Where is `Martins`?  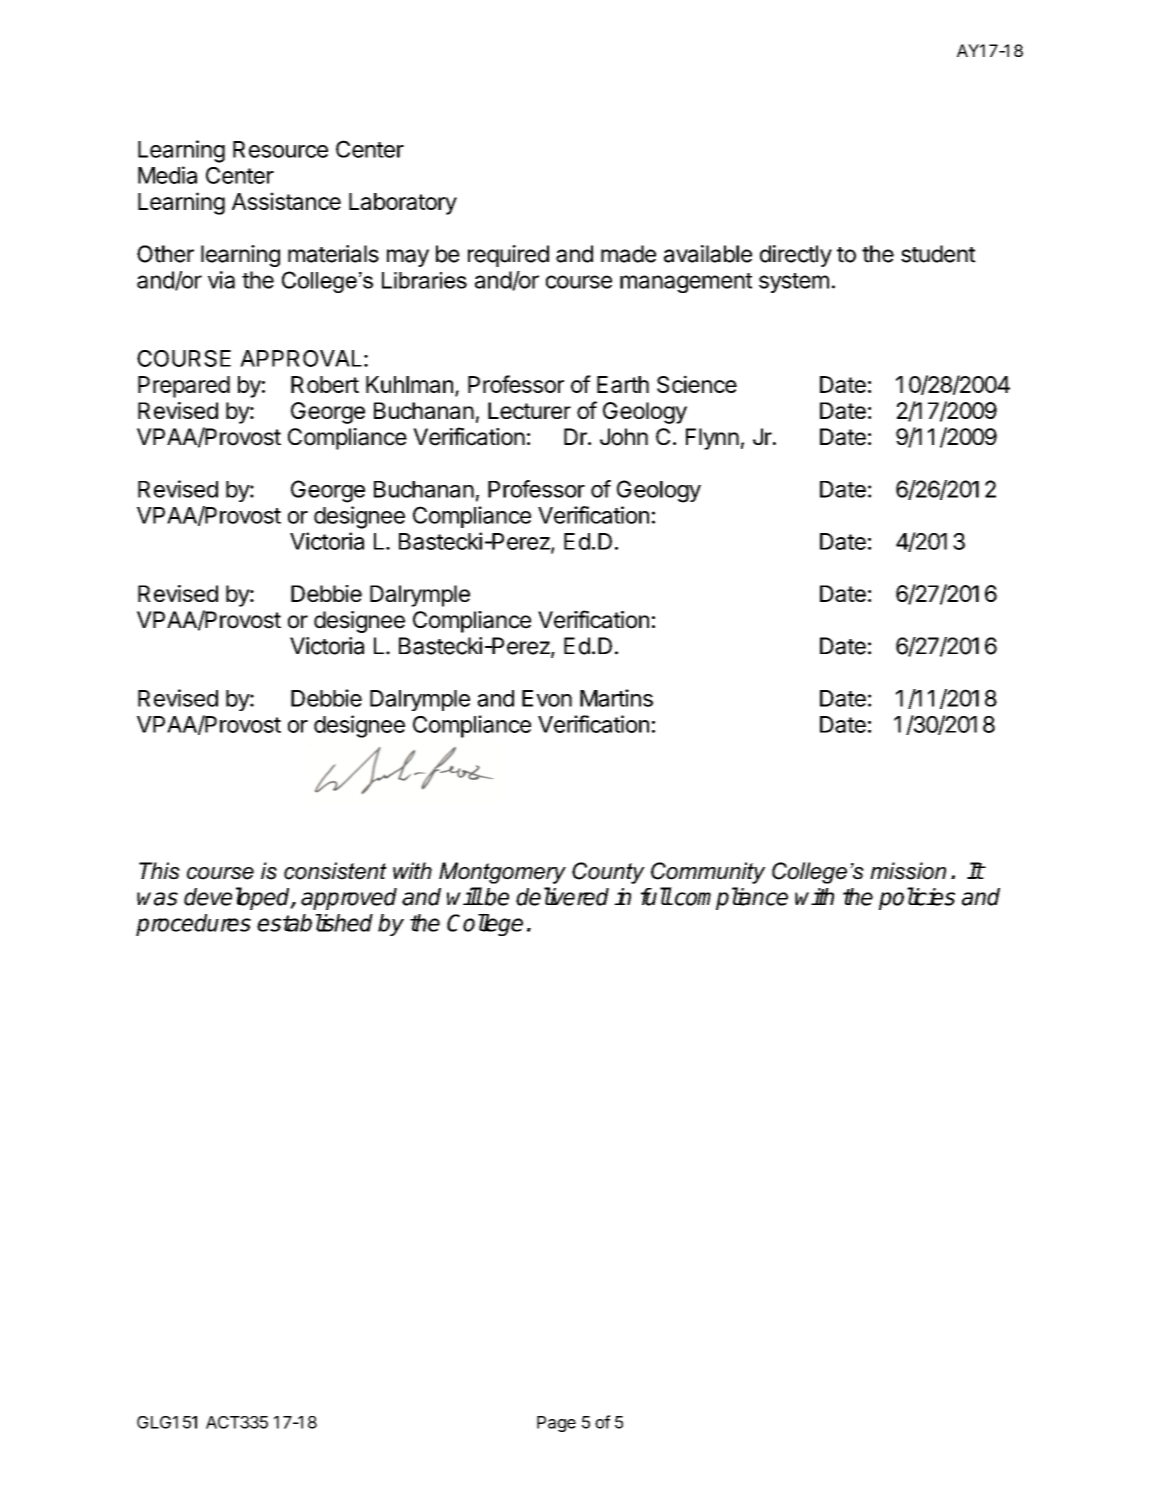
Martins is located at coordinates (616, 698).
